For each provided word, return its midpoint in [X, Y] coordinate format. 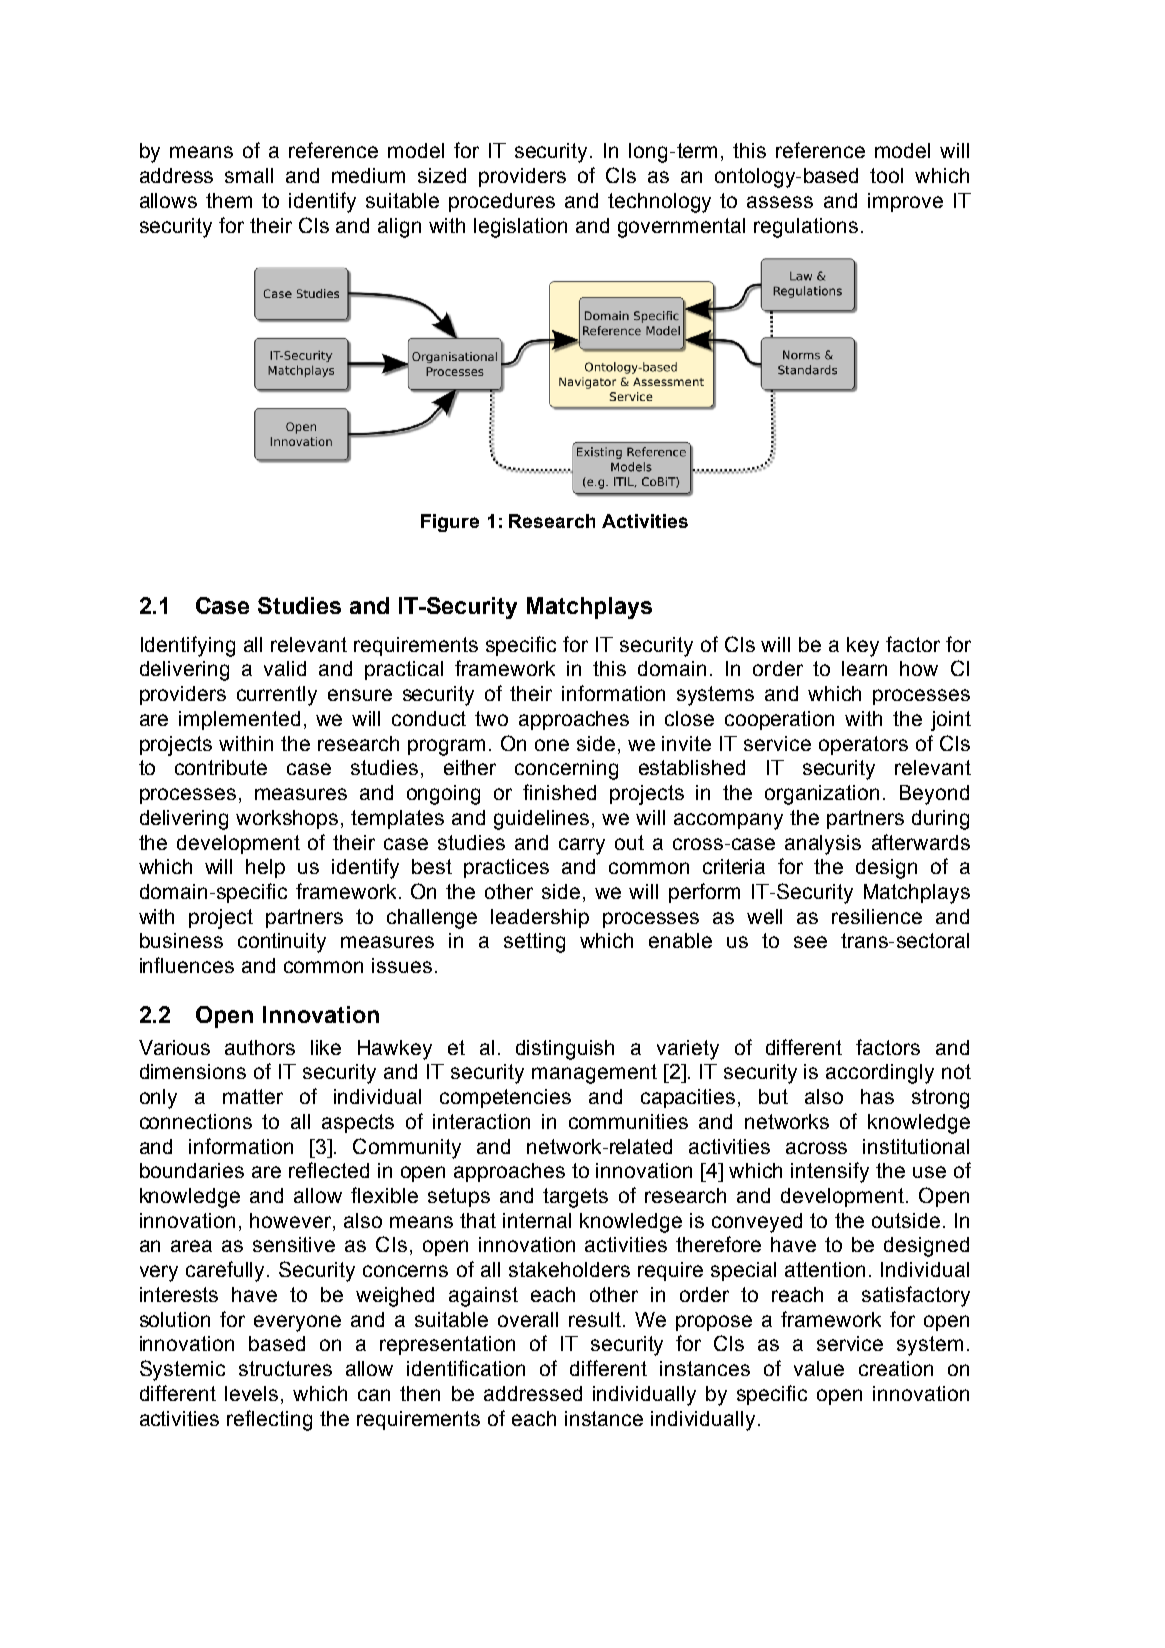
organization [822, 795]
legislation [520, 228]
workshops [289, 819]
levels [251, 1393]
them [229, 200]
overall [528, 1319]
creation [896, 1368]
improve [905, 202]
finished [559, 792]
